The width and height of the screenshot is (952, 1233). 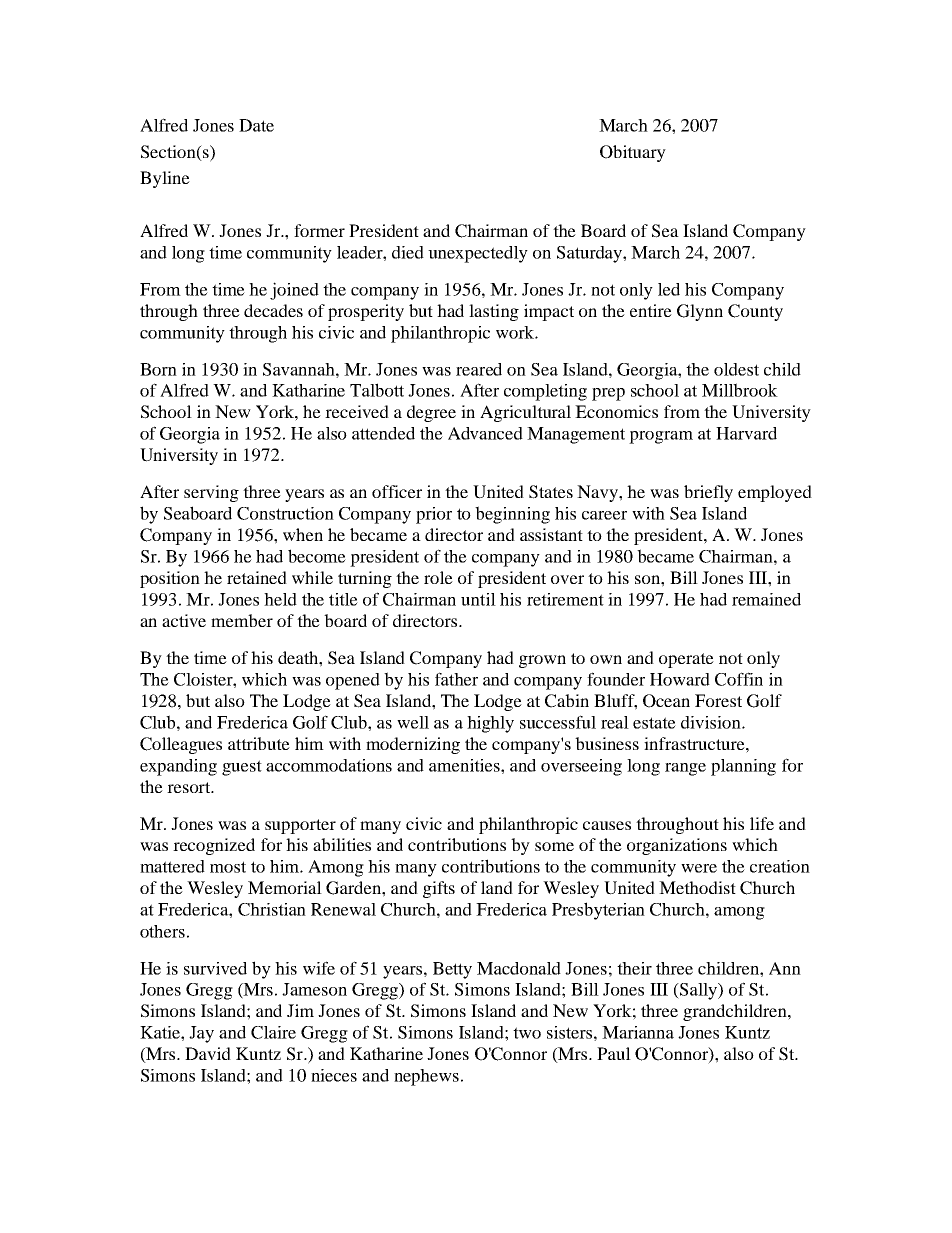 I want to click on Date, so click(x=256, y=125).
